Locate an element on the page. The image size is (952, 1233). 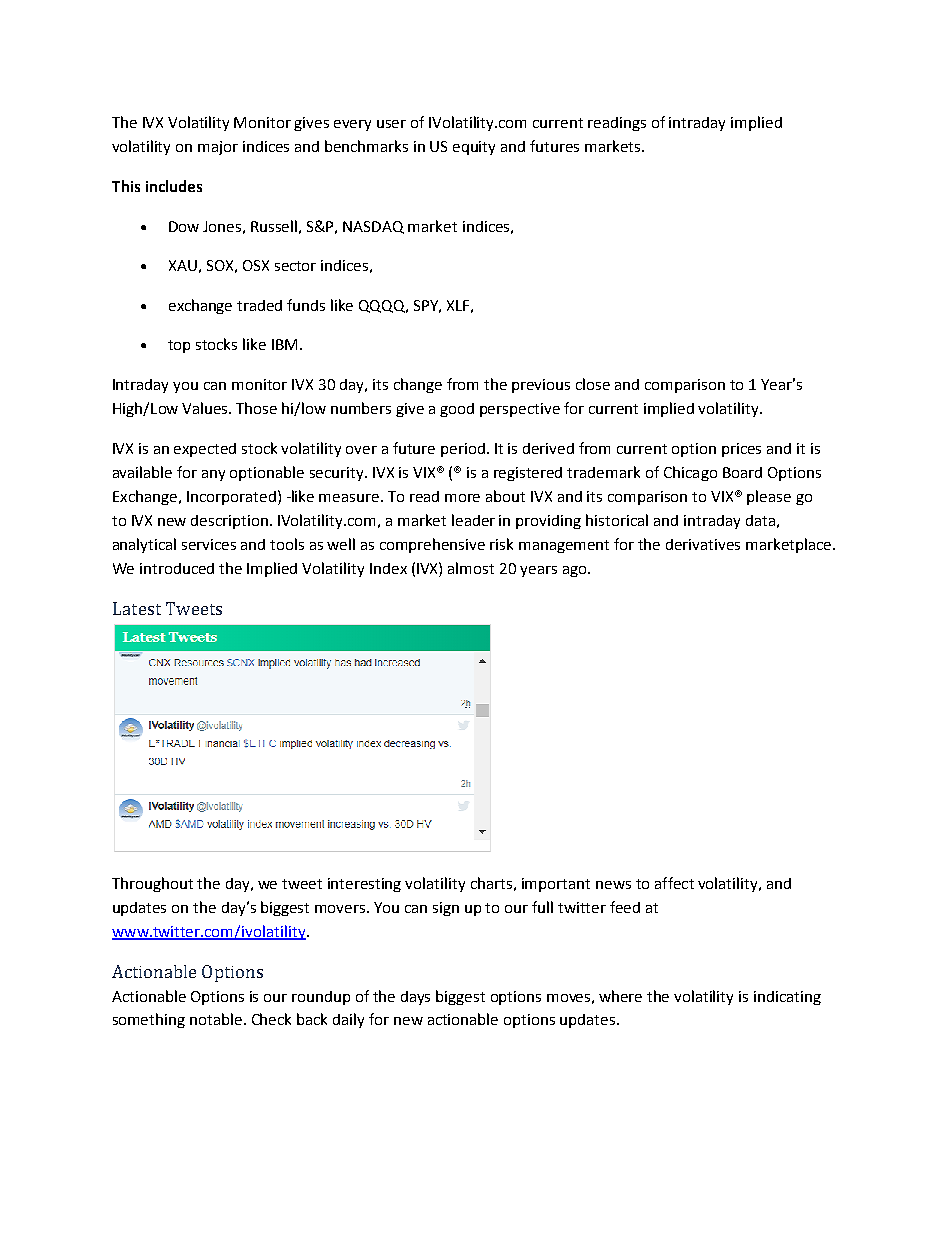
user is located at coordinates (391, 124).
